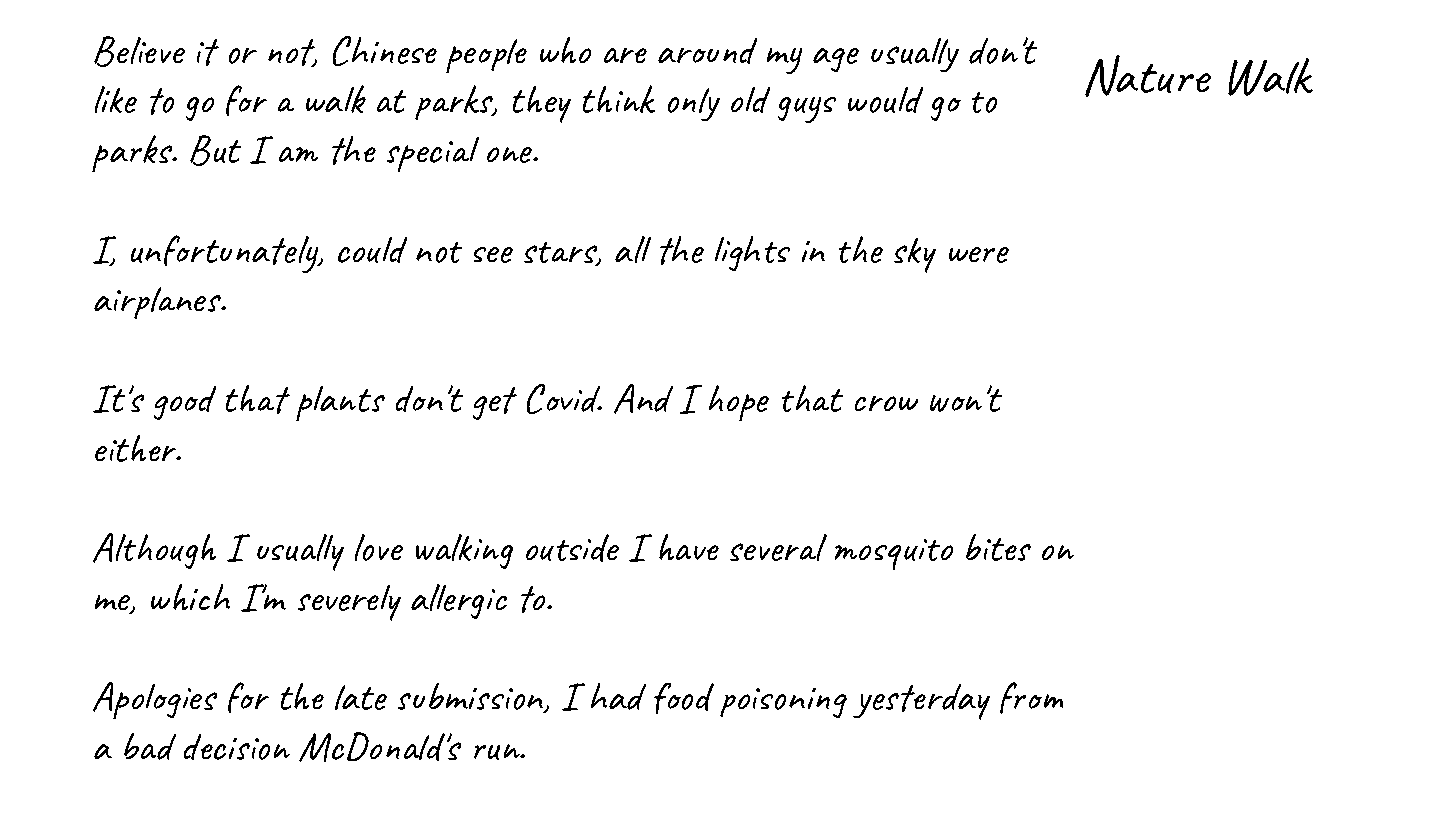  What do you see at coordinates (237, 747) in the image?
I see `decision` at bounding box center [237, 747].
